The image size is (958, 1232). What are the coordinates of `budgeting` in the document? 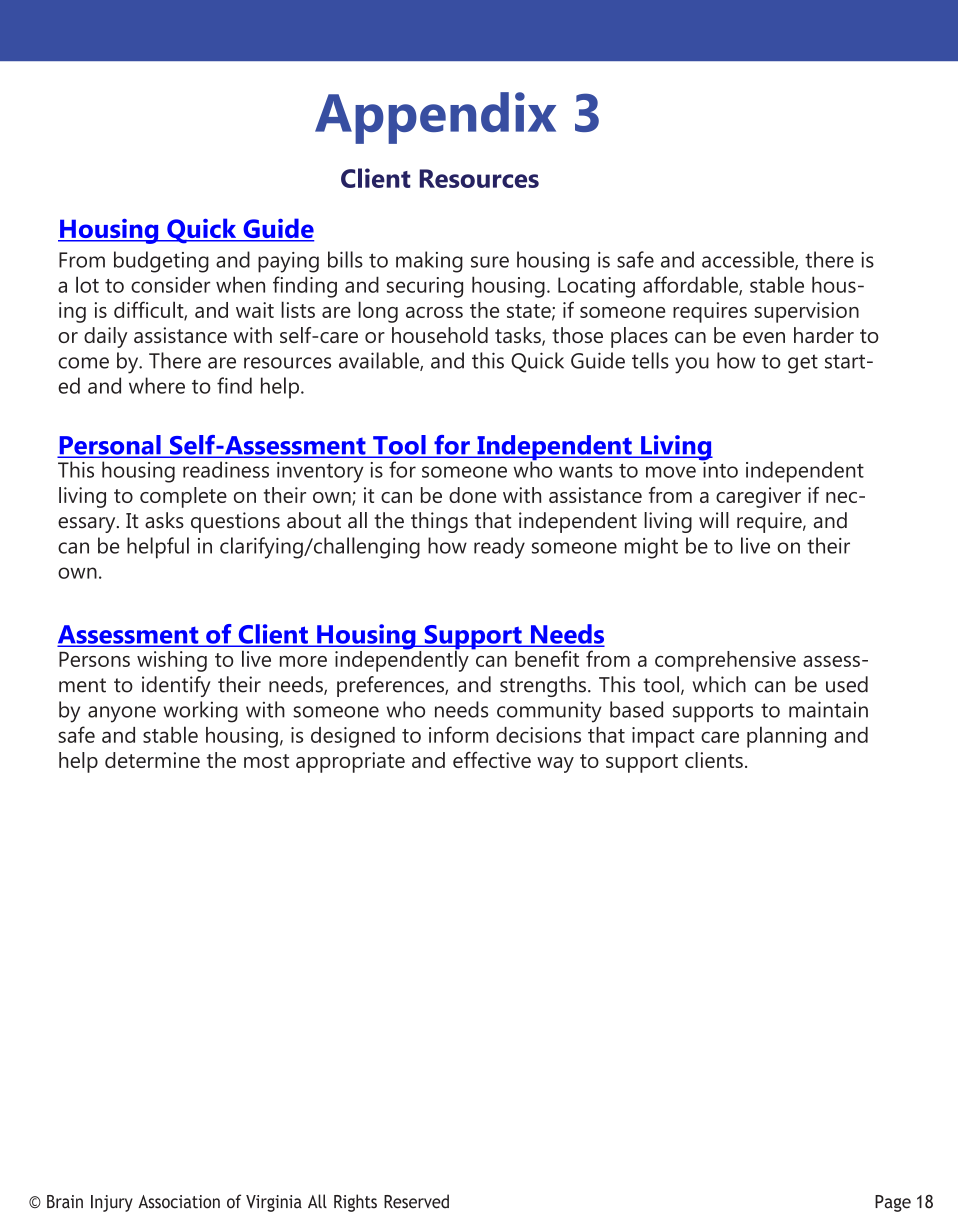 It's located at (161, 262).
